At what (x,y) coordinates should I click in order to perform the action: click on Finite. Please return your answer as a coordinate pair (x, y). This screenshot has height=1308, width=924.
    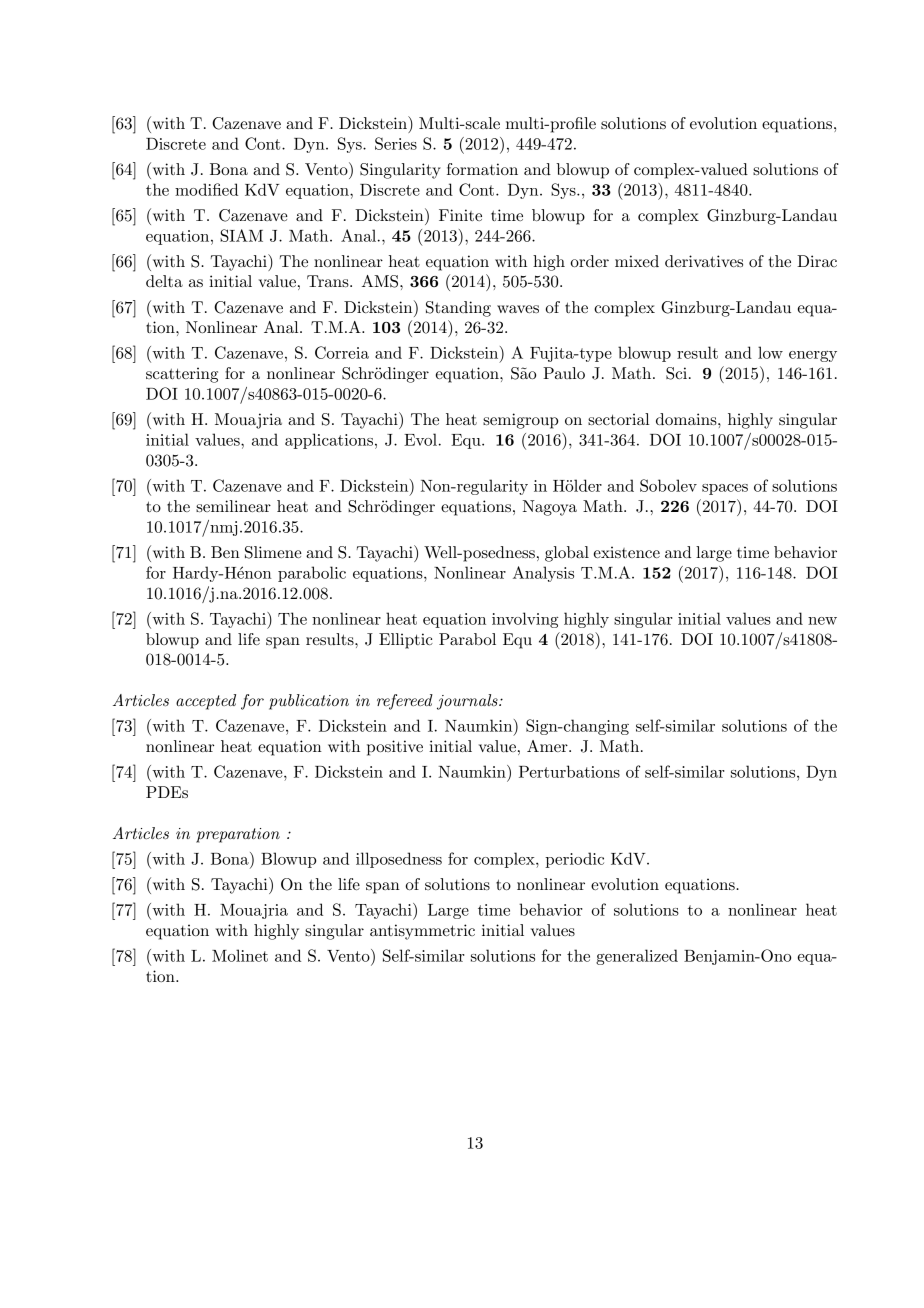
    Looking at the image, I should click on (460, 215).
